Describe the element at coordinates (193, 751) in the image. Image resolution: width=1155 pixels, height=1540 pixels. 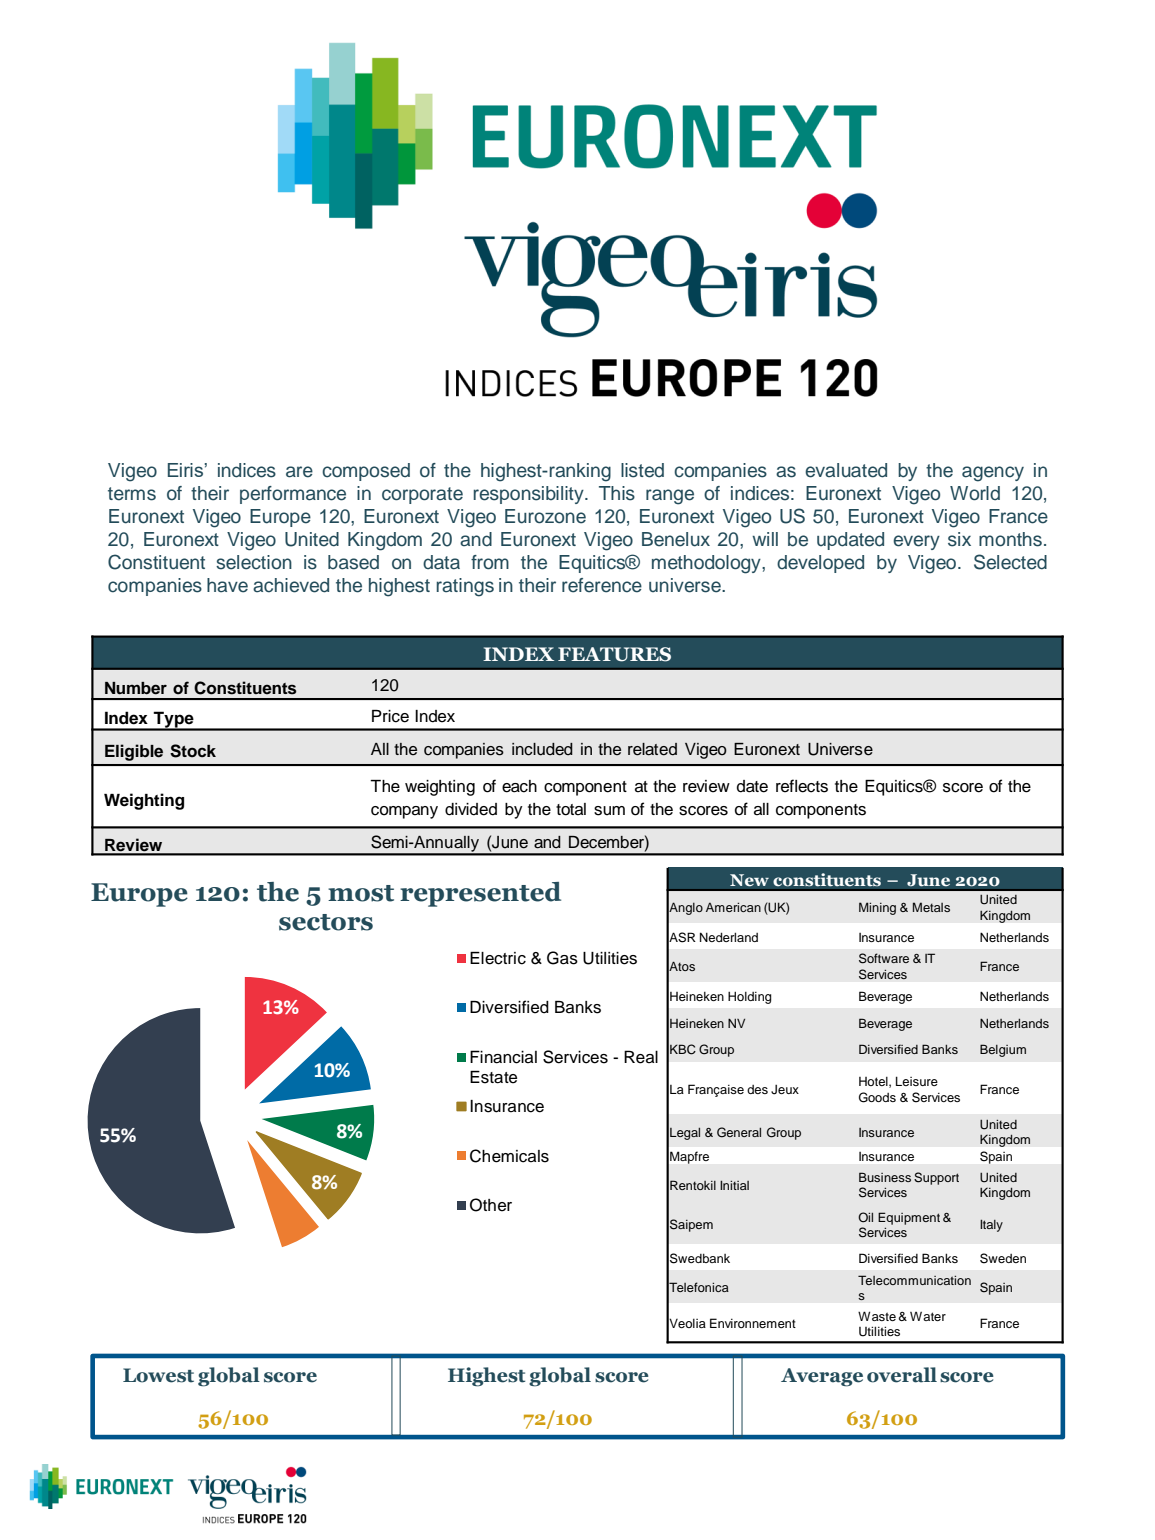
I see `Stock` at that location.
